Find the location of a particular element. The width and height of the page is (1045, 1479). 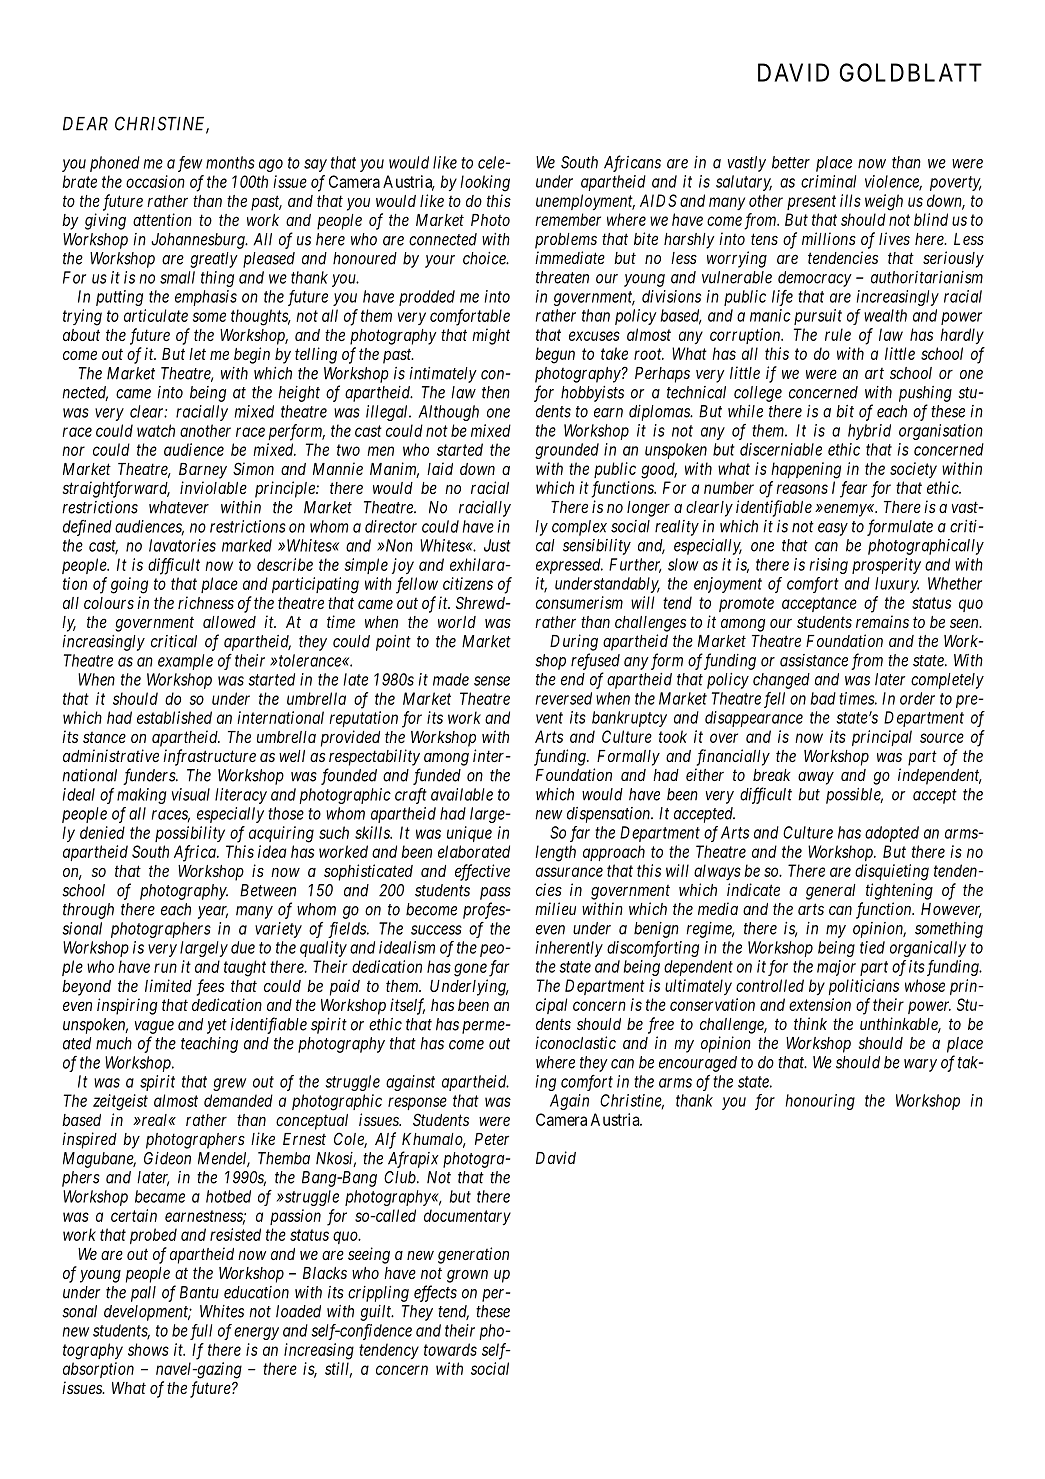

hybrid is located at coordinates (869, 432).
